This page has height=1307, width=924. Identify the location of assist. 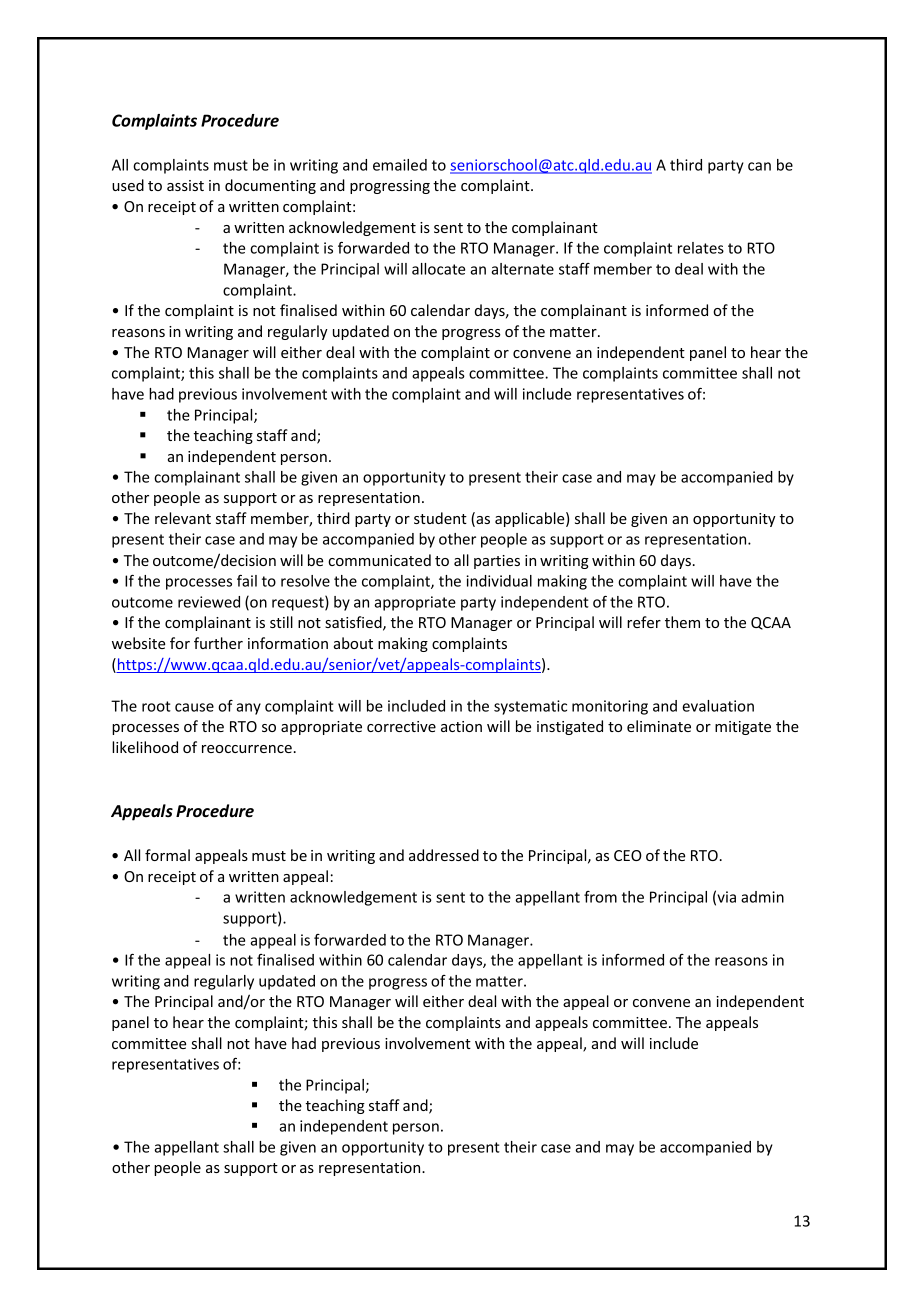
(185, 185).
